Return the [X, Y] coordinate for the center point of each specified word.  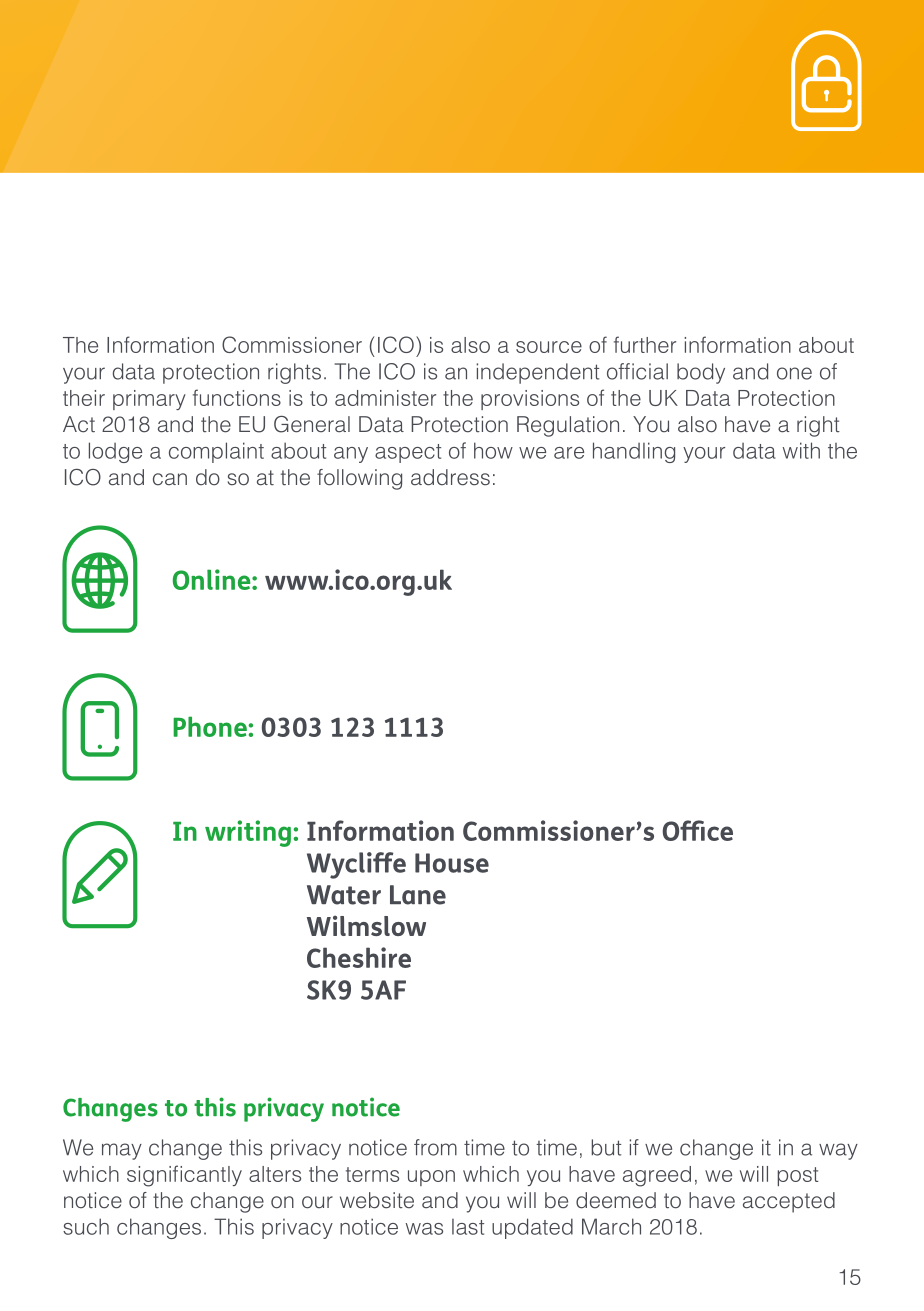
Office [697, 830]
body [701, 373]
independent [537, 373]
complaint [216, 452]
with [801, 450]
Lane [418, 895]
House [452, 863]
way [838, 1151]
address [450, 477]
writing [248, 833]
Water [344, 895]
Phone [211, 726]
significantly [184, 1176]
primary [149, 400]
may [122, 1151]
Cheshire [359, 957]
